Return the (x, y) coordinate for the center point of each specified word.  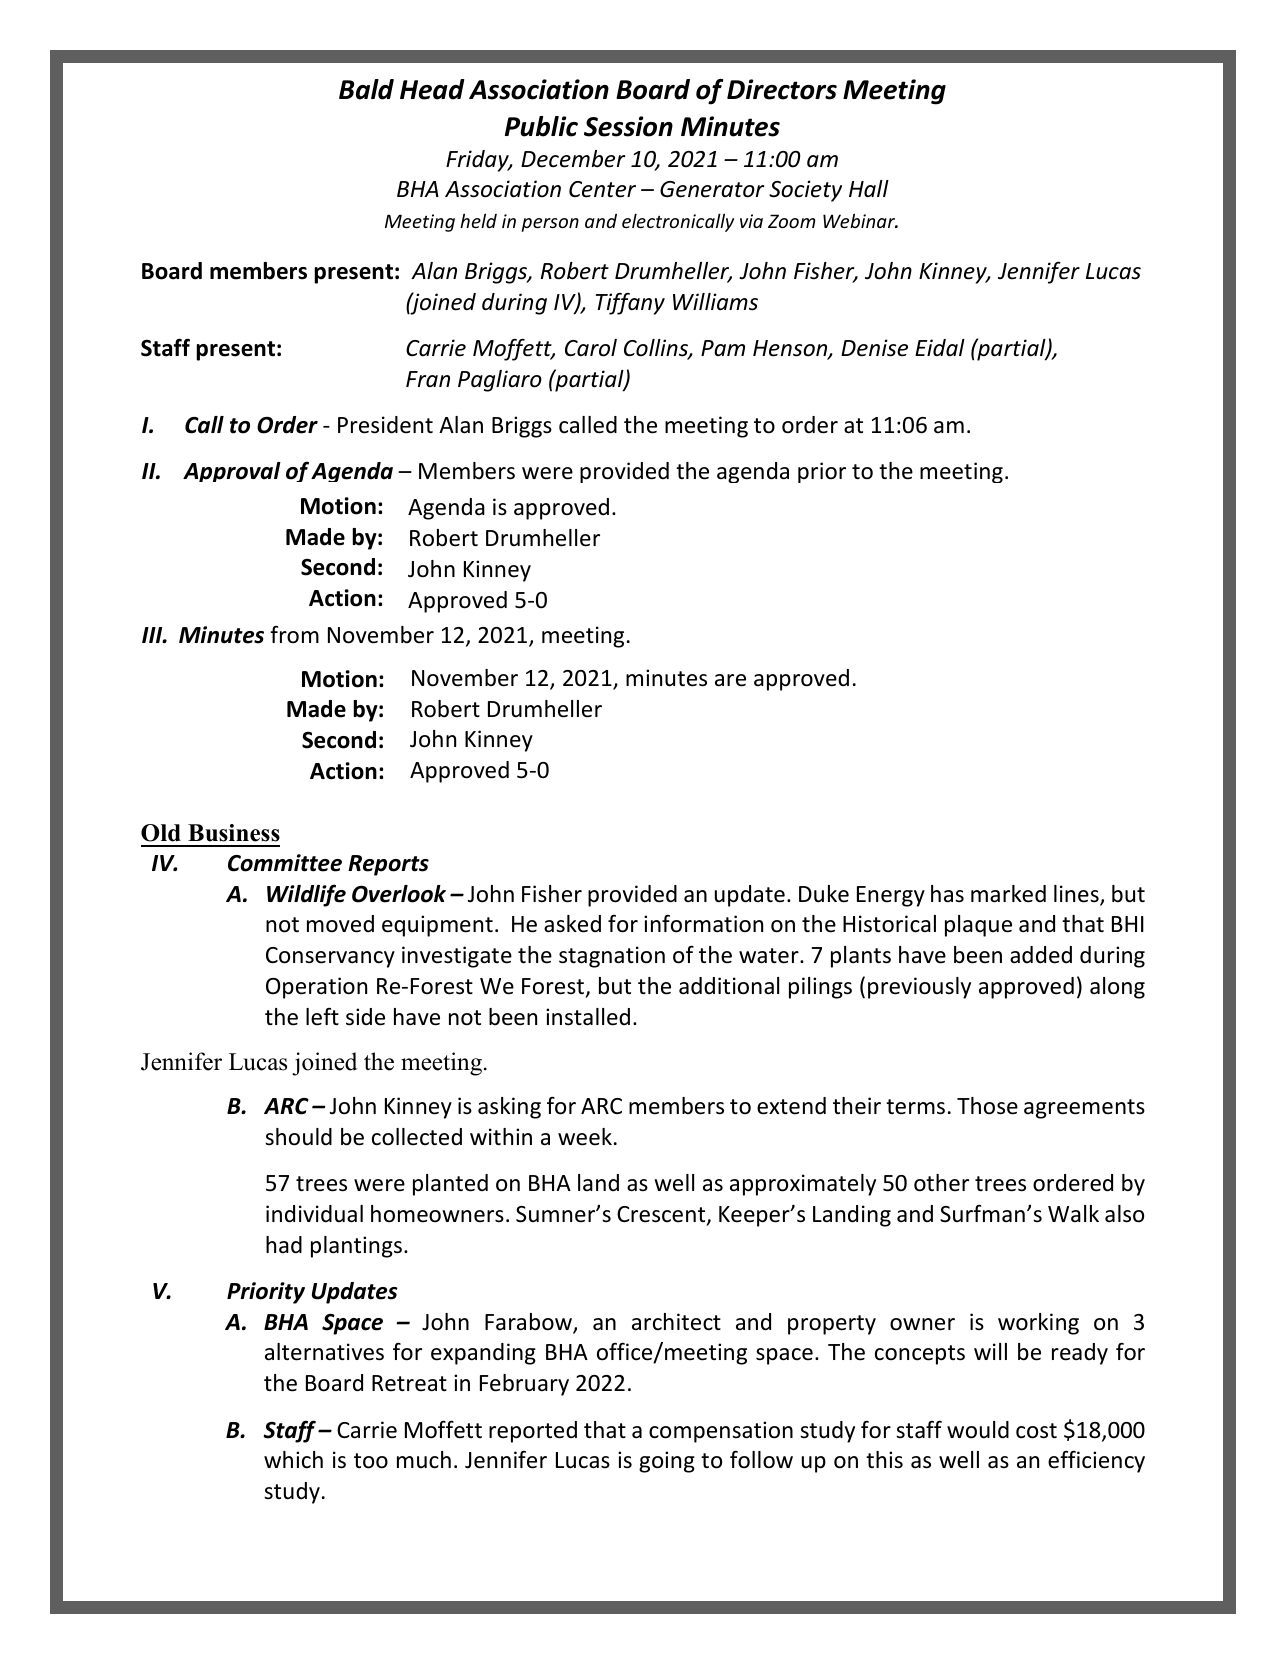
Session (628, 126)
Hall (869, 189)
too (371, 1461)
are (730, 680)
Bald (366, 89)
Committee (285, 863)
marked (1008, 894)
